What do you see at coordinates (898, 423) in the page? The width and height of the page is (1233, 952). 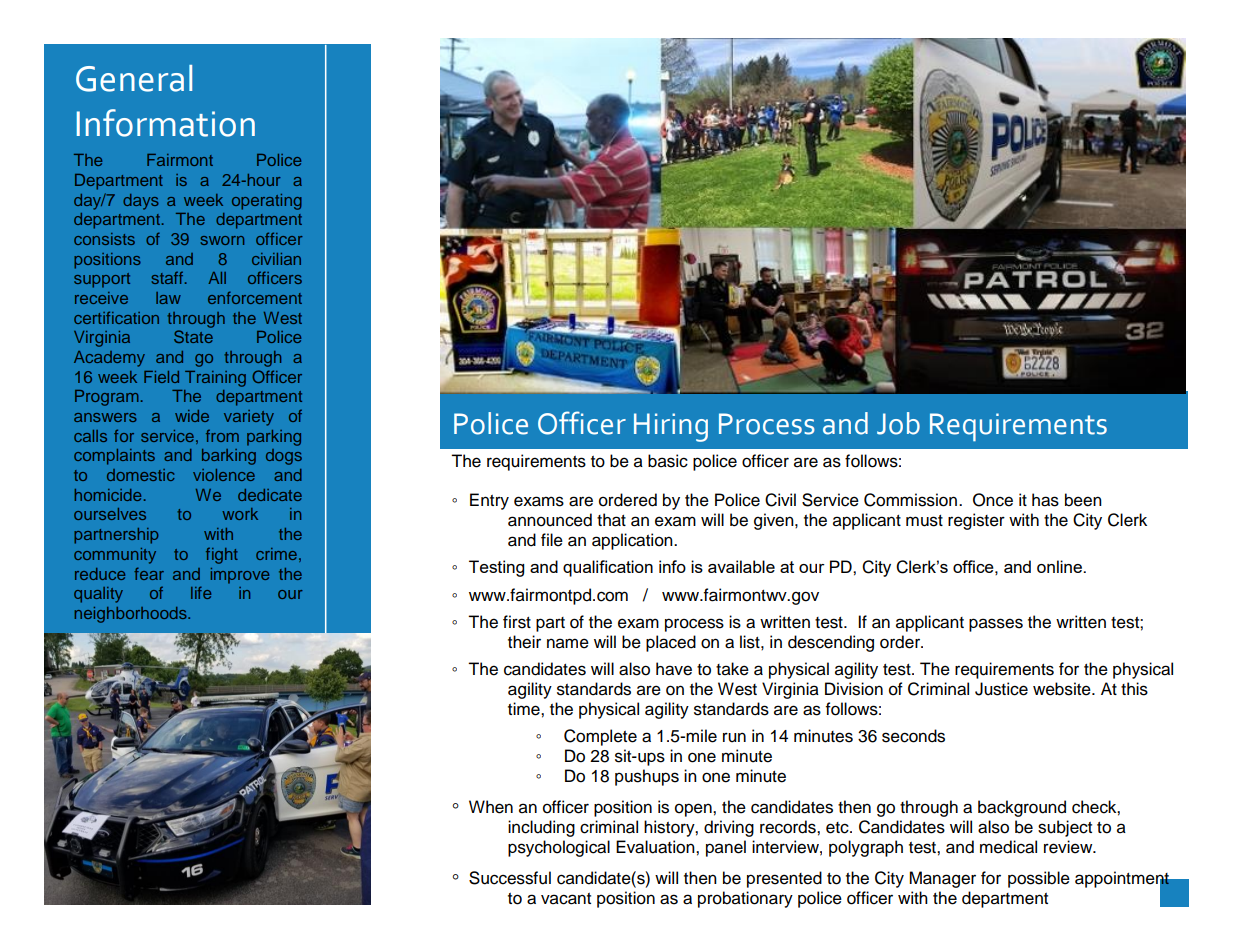 I see `Job` at bounding box center [898, 423].
